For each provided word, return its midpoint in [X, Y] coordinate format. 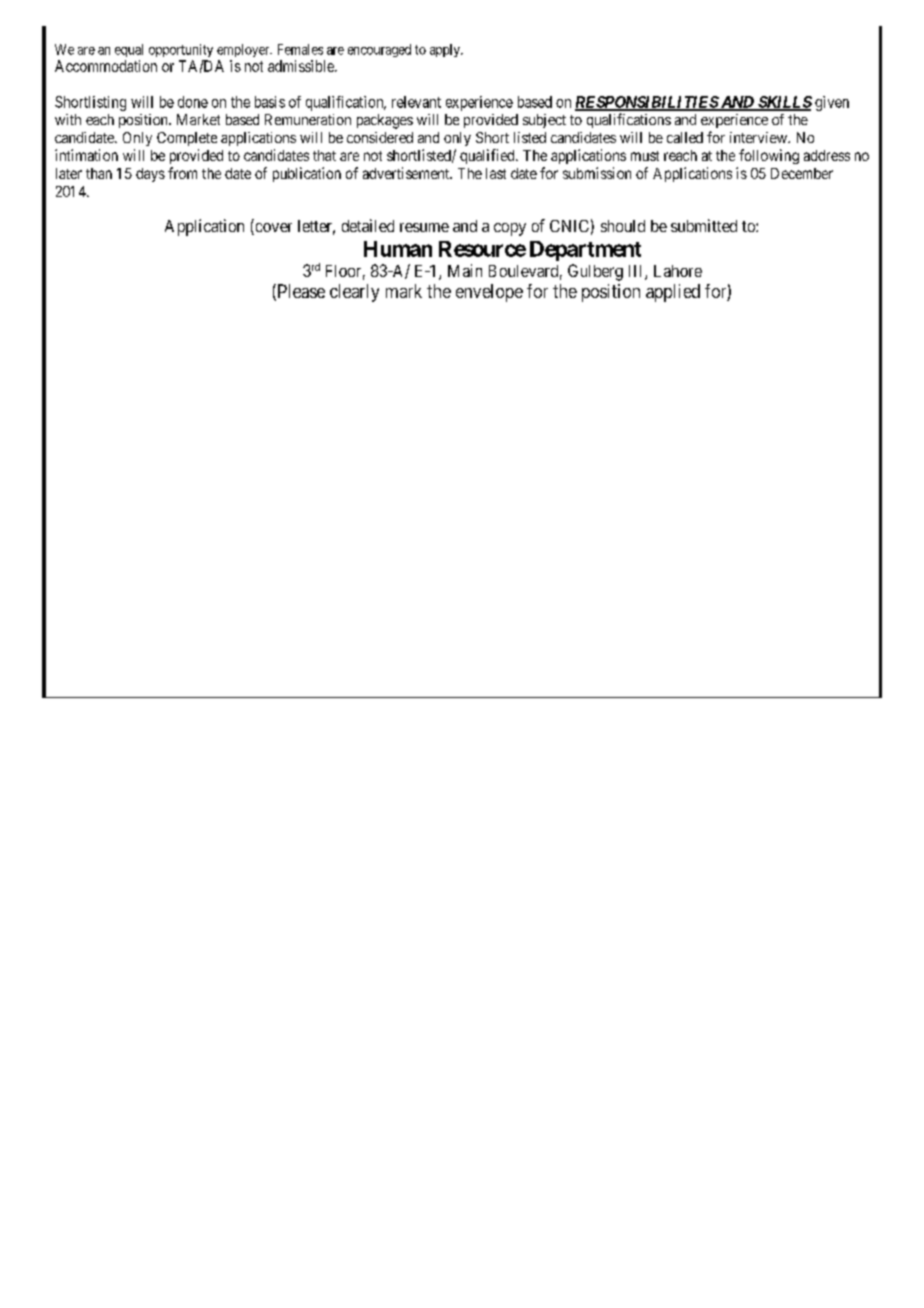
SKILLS [784, 103]
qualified [488, 156]
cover [272, 229]
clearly [354, 293]
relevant [416, 102]
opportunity [181, 50]
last [496, 173]
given [832, 103]
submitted [704, 225]
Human [398, 249]
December [802, 173]
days [150, 175]
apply [446, 50]
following [769, 156]
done [193, 102]
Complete [187, 139]
